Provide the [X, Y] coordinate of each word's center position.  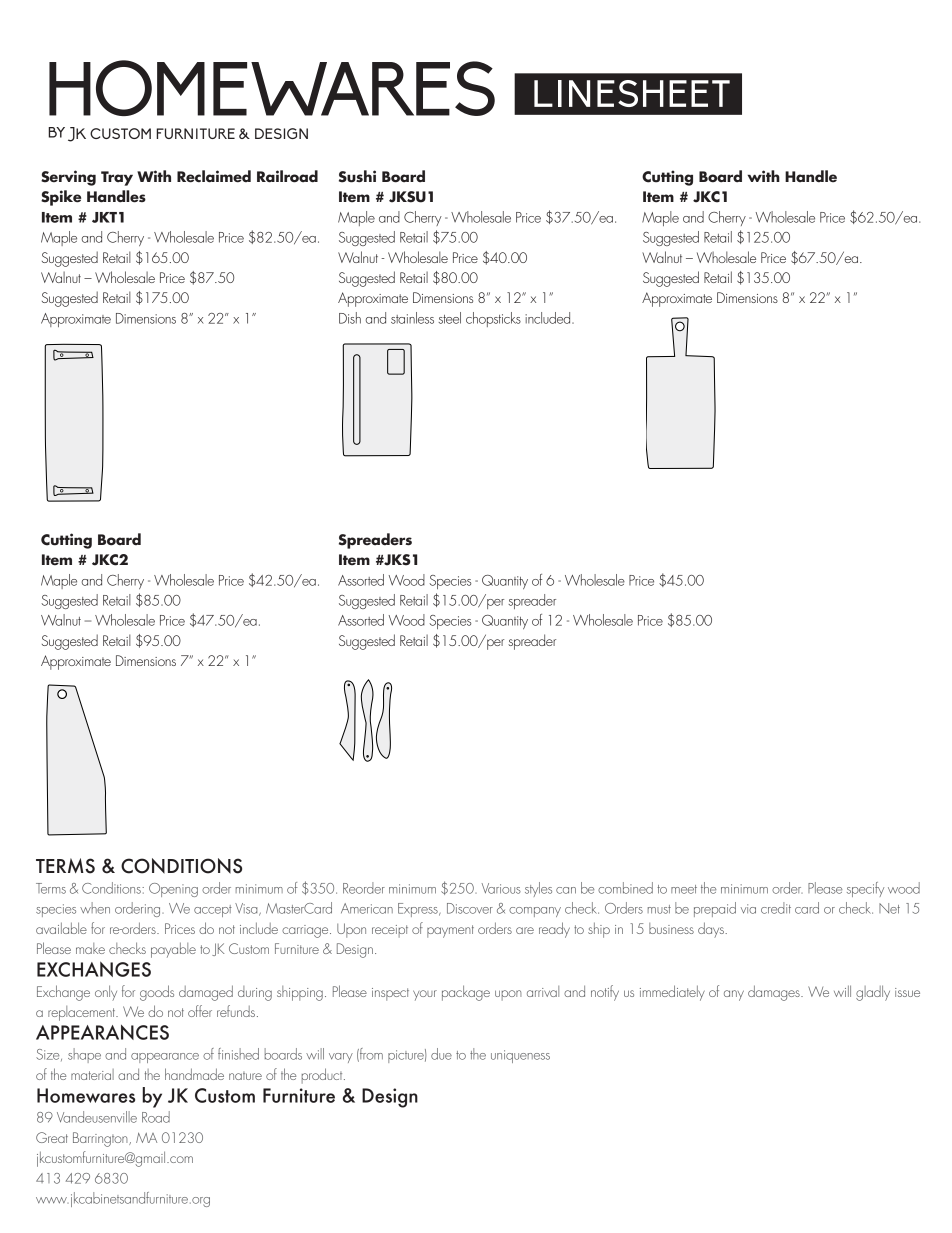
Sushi [357, 176]
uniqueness [520, 1056]
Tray [117, 178]
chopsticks [493, 319]
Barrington [101, 1139]
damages [775, 993]
